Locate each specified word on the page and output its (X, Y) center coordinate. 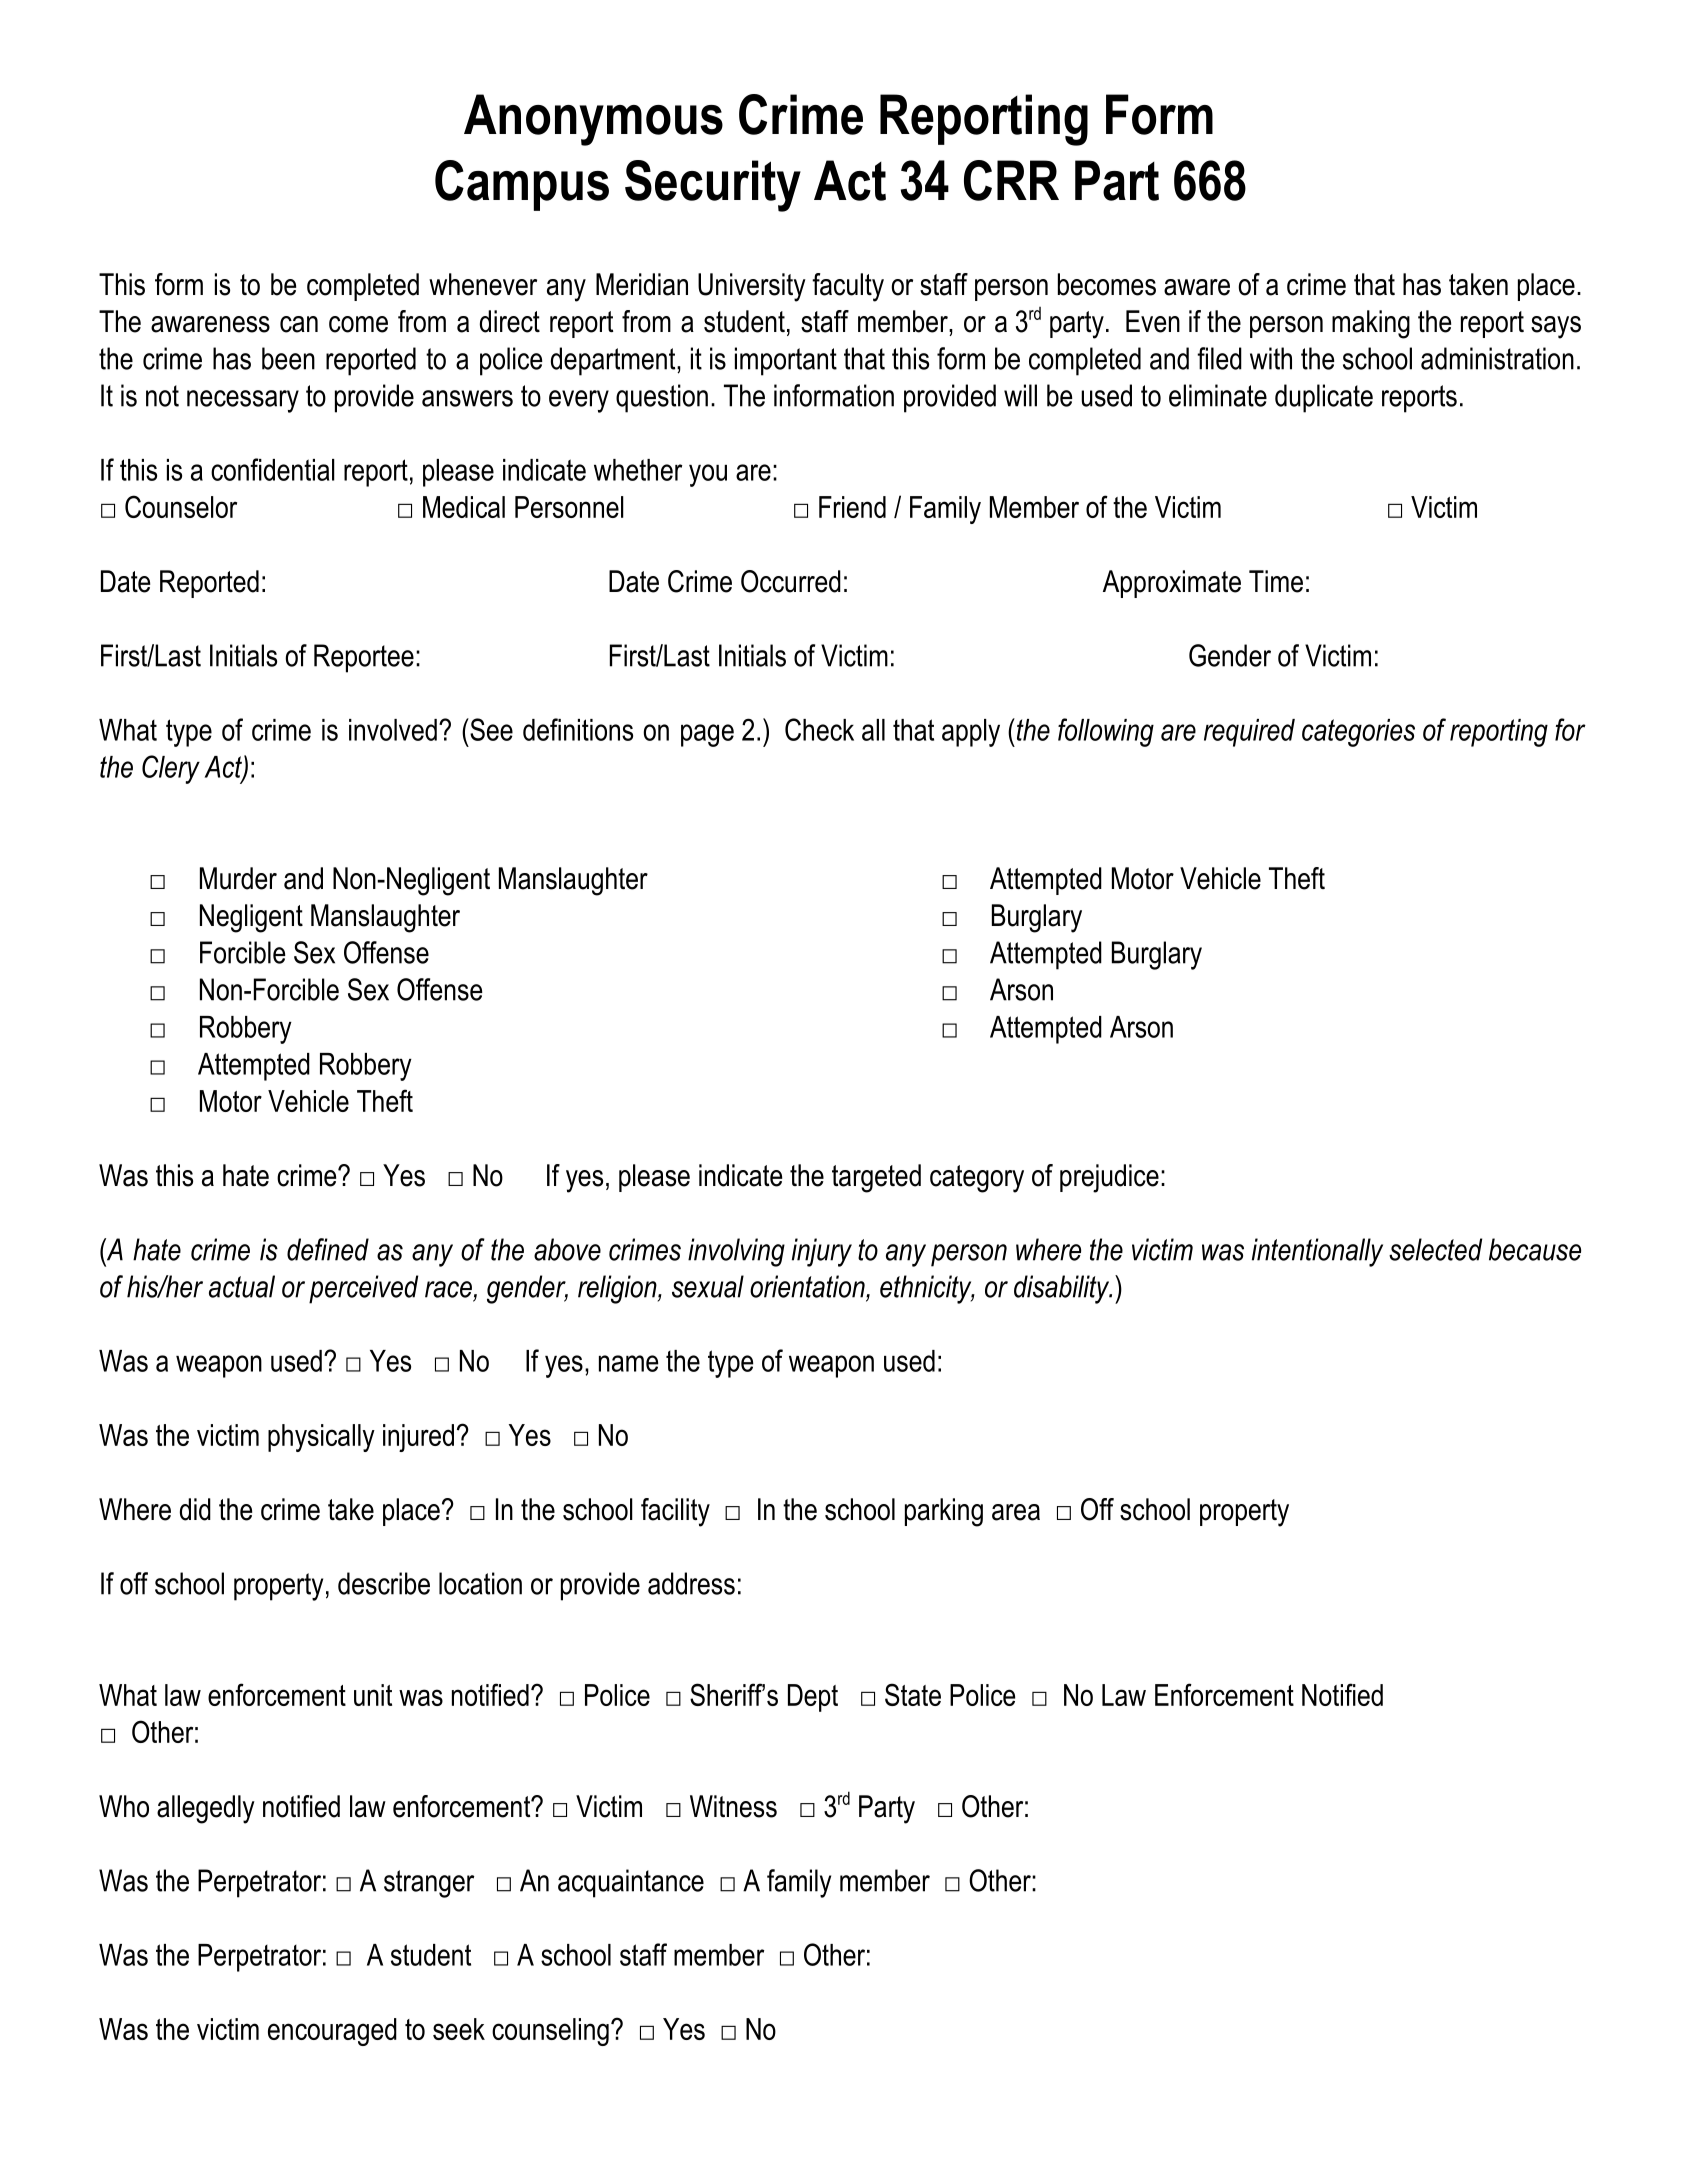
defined (328, 1249)
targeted (876, 1178)
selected (1435, 1249)
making (1371, 324)
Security (713, 186)
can (299, 324)
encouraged (332, 2032)
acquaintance (631, 1883)
